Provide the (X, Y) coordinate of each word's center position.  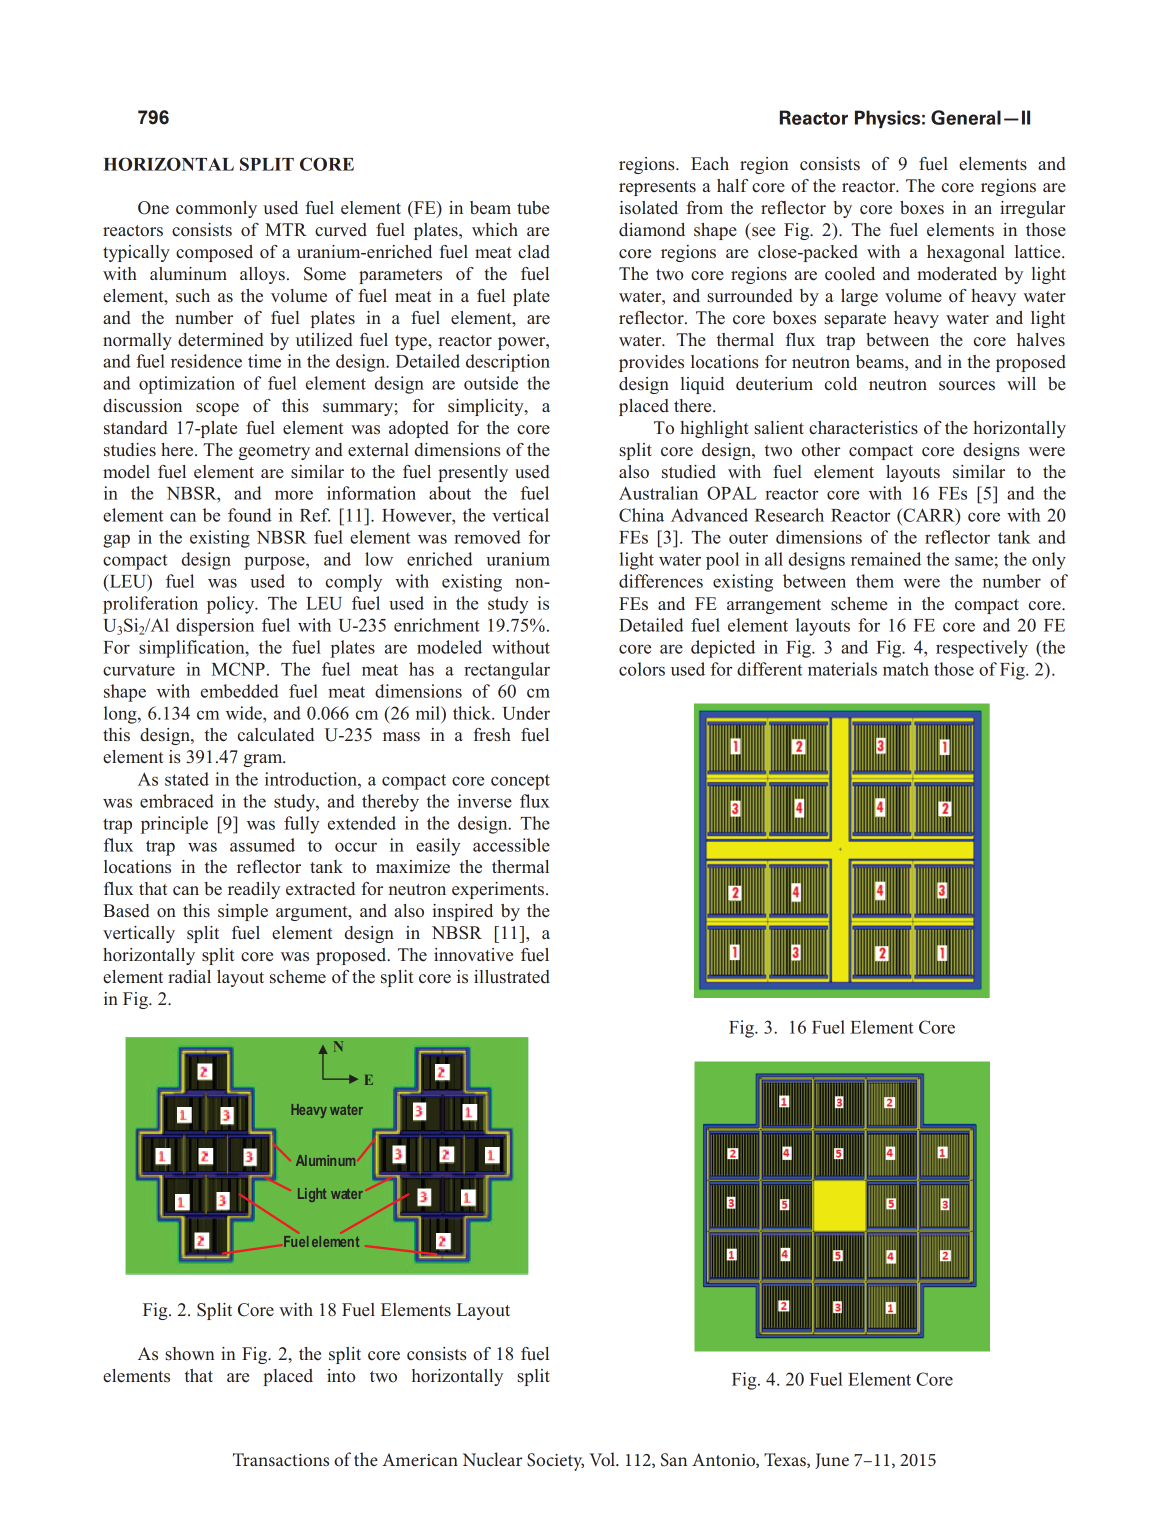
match (906, 669)
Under (526, 713)
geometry (274, 452)
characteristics (863, 428)
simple (243, 912)
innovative (473, 955)
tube (533, 208)
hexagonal (966, 253)
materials (842, 669)
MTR (286, 229)
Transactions (281, 1459)
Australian (658, 493)
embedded (240, 691)
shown (190, 1354)
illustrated (512, 977)
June (832, 1461)
